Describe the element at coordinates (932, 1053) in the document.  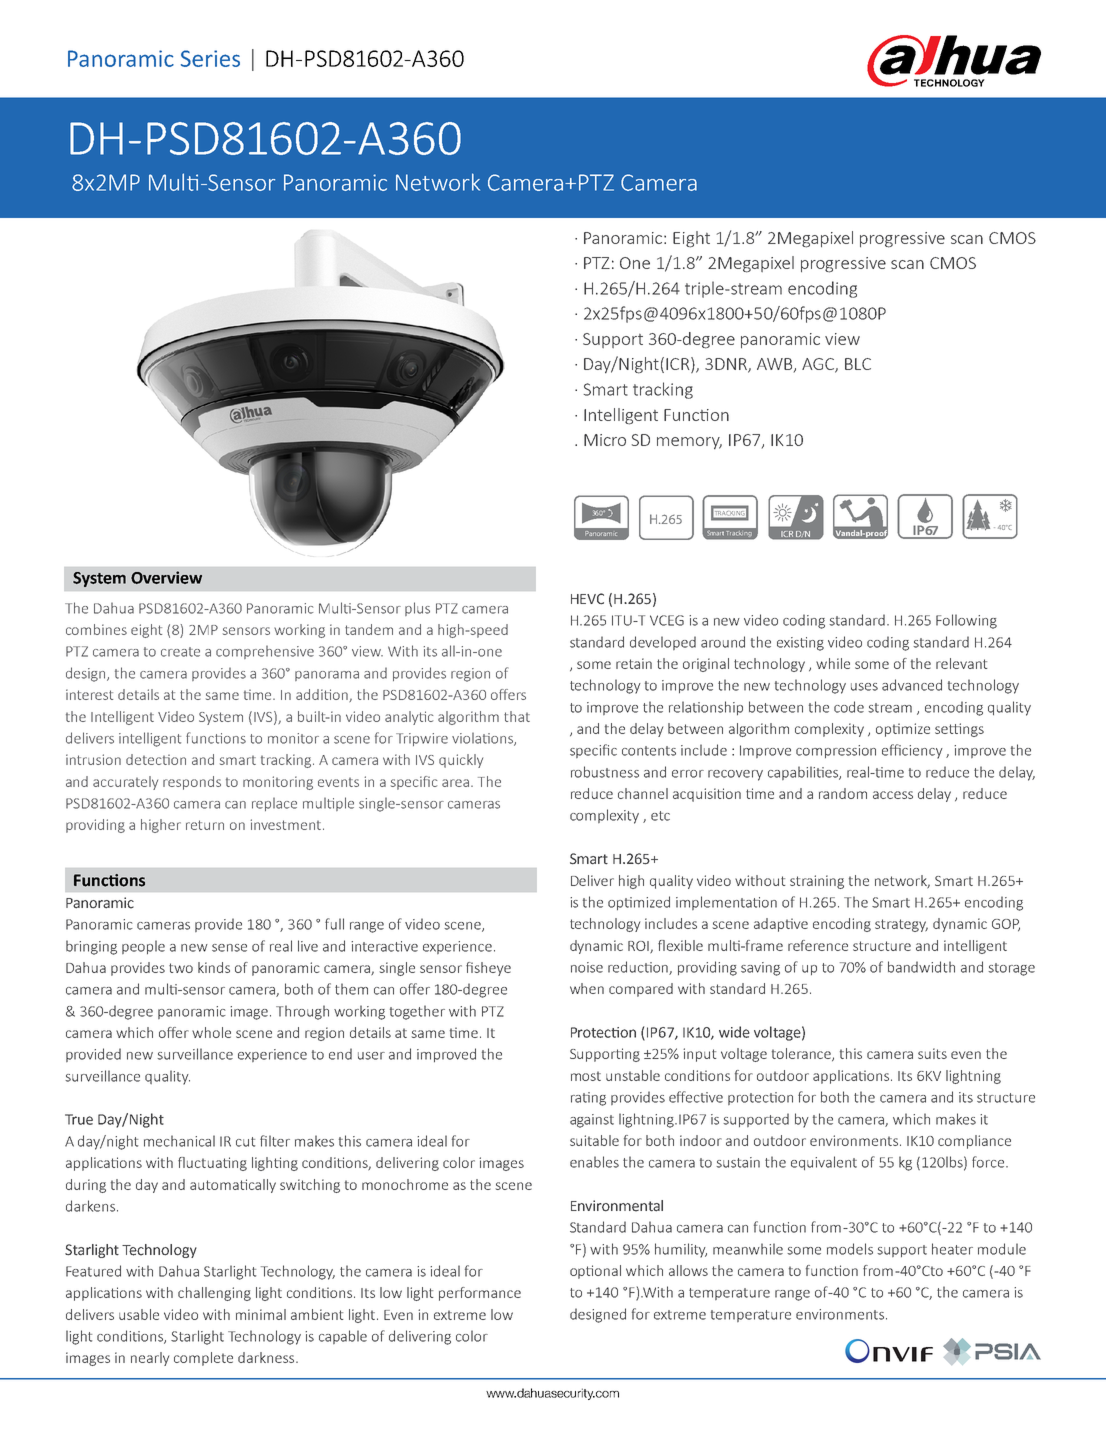
I see `suits` at that location.
